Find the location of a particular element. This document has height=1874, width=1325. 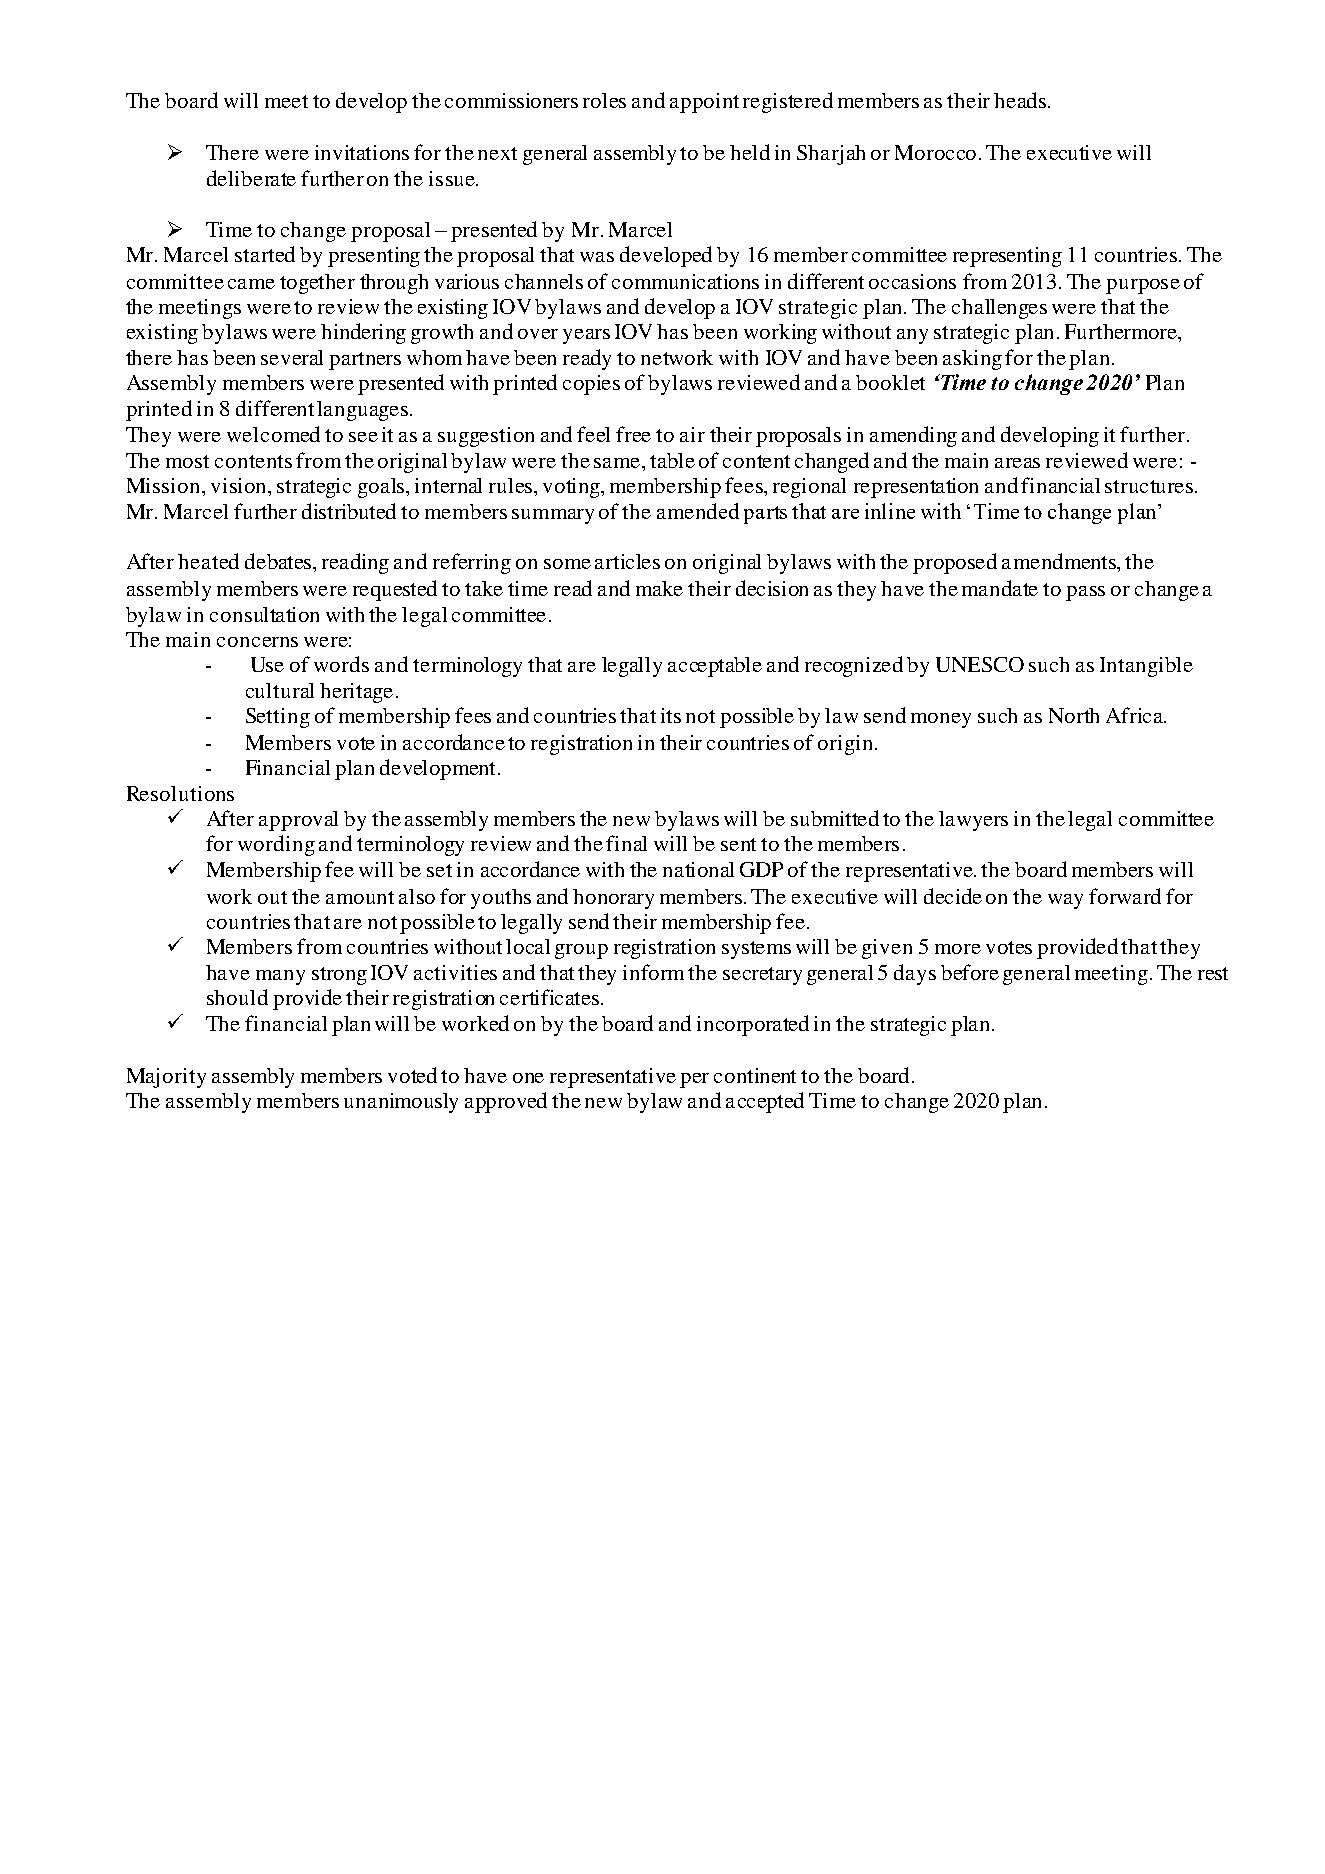

wording is located at coordinates (276, 845).
